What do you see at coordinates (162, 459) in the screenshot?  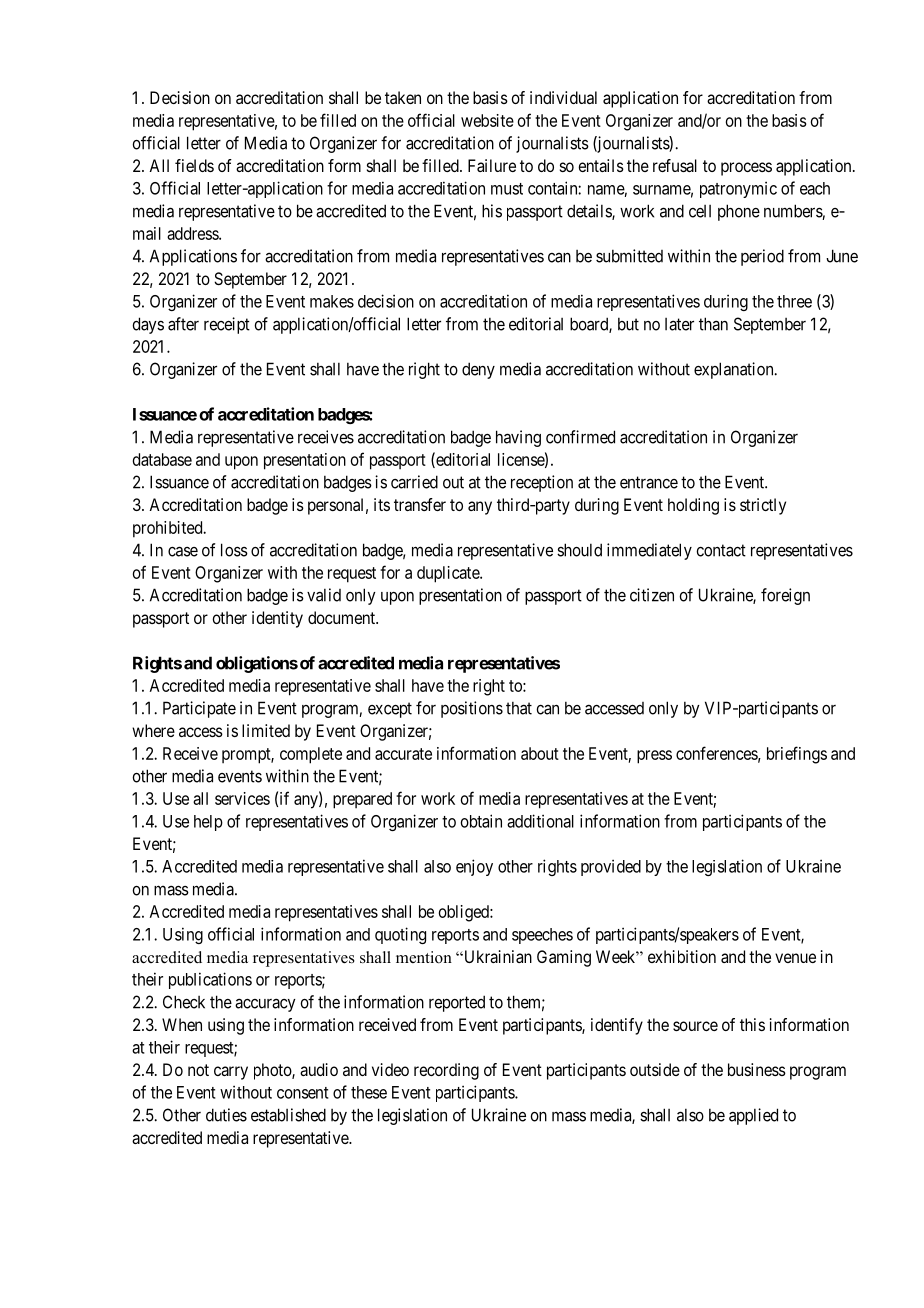 I see `database` at bounding box center [162, 459].
